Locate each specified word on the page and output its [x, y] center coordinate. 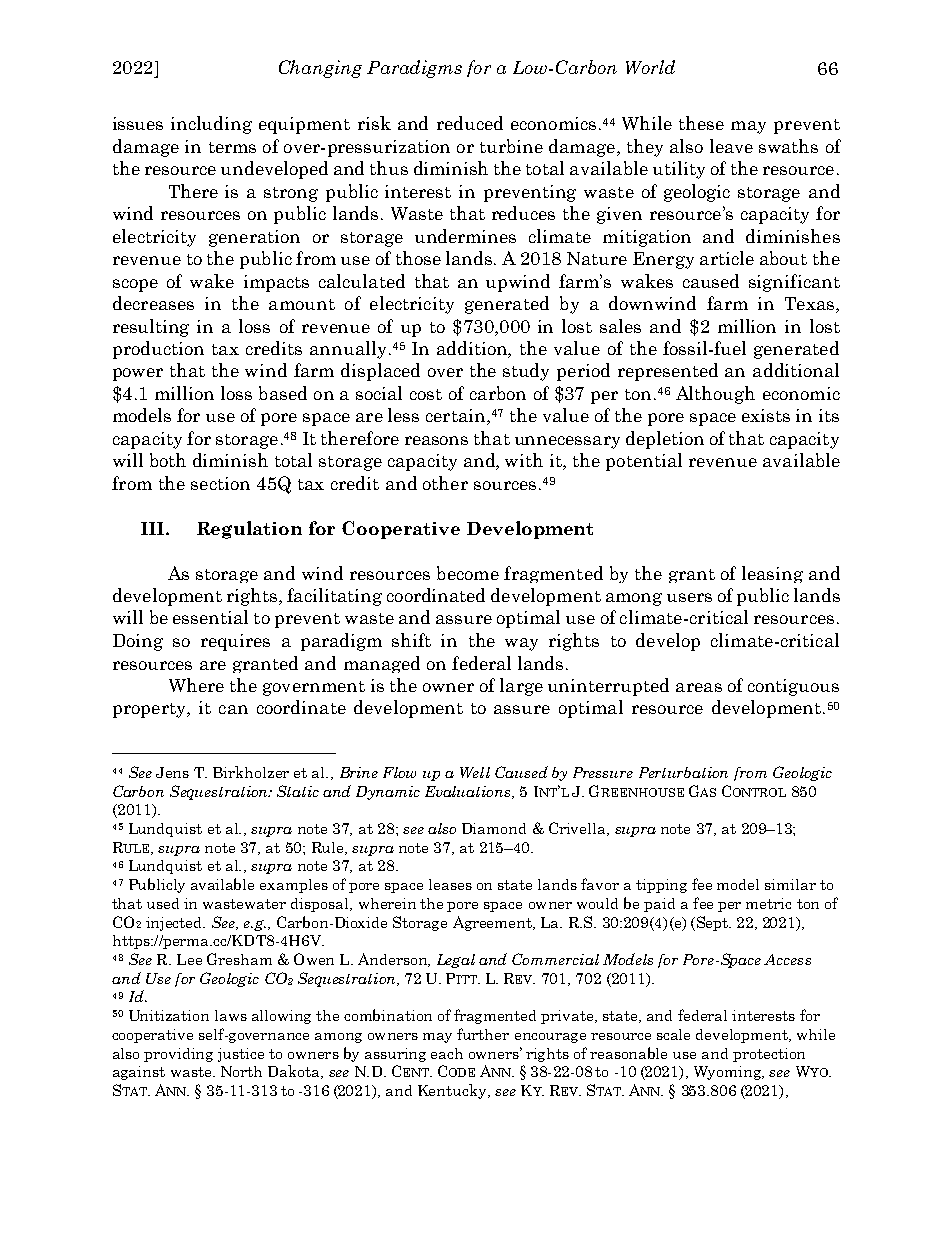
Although [715, 395]
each [447, 1053]
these [701, 123]
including [211, 125]
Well [475, 772]
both [168, 460]
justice [241, 1055]
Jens [172, 772]
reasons [436, 440]
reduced [470, 123]
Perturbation [683, 772]
